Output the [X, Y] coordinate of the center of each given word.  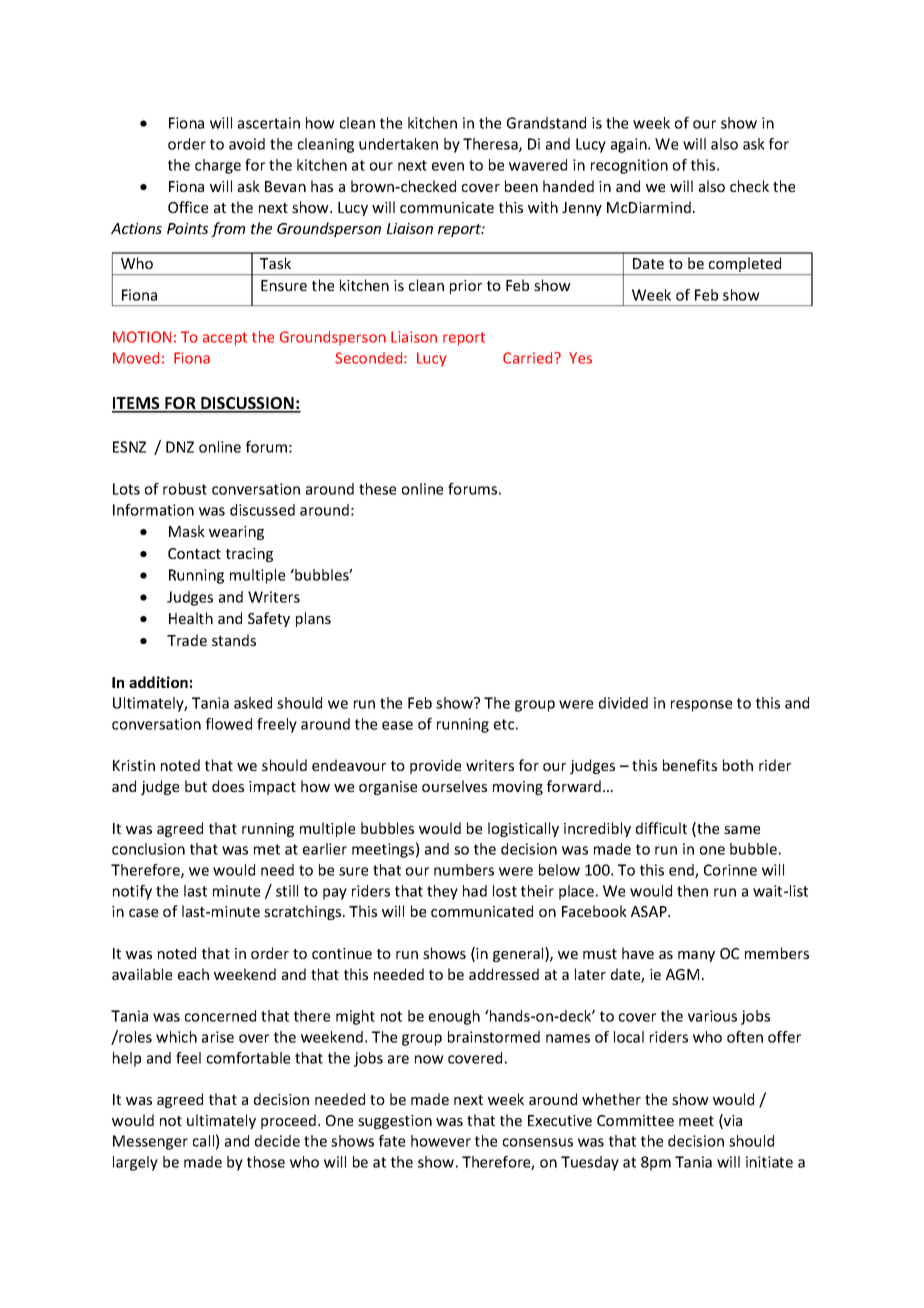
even [448, 166]
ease [397, 725]
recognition [629, 166]
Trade [187, 640]
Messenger [150, 1142]
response [701, 706]
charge [218, 166]
